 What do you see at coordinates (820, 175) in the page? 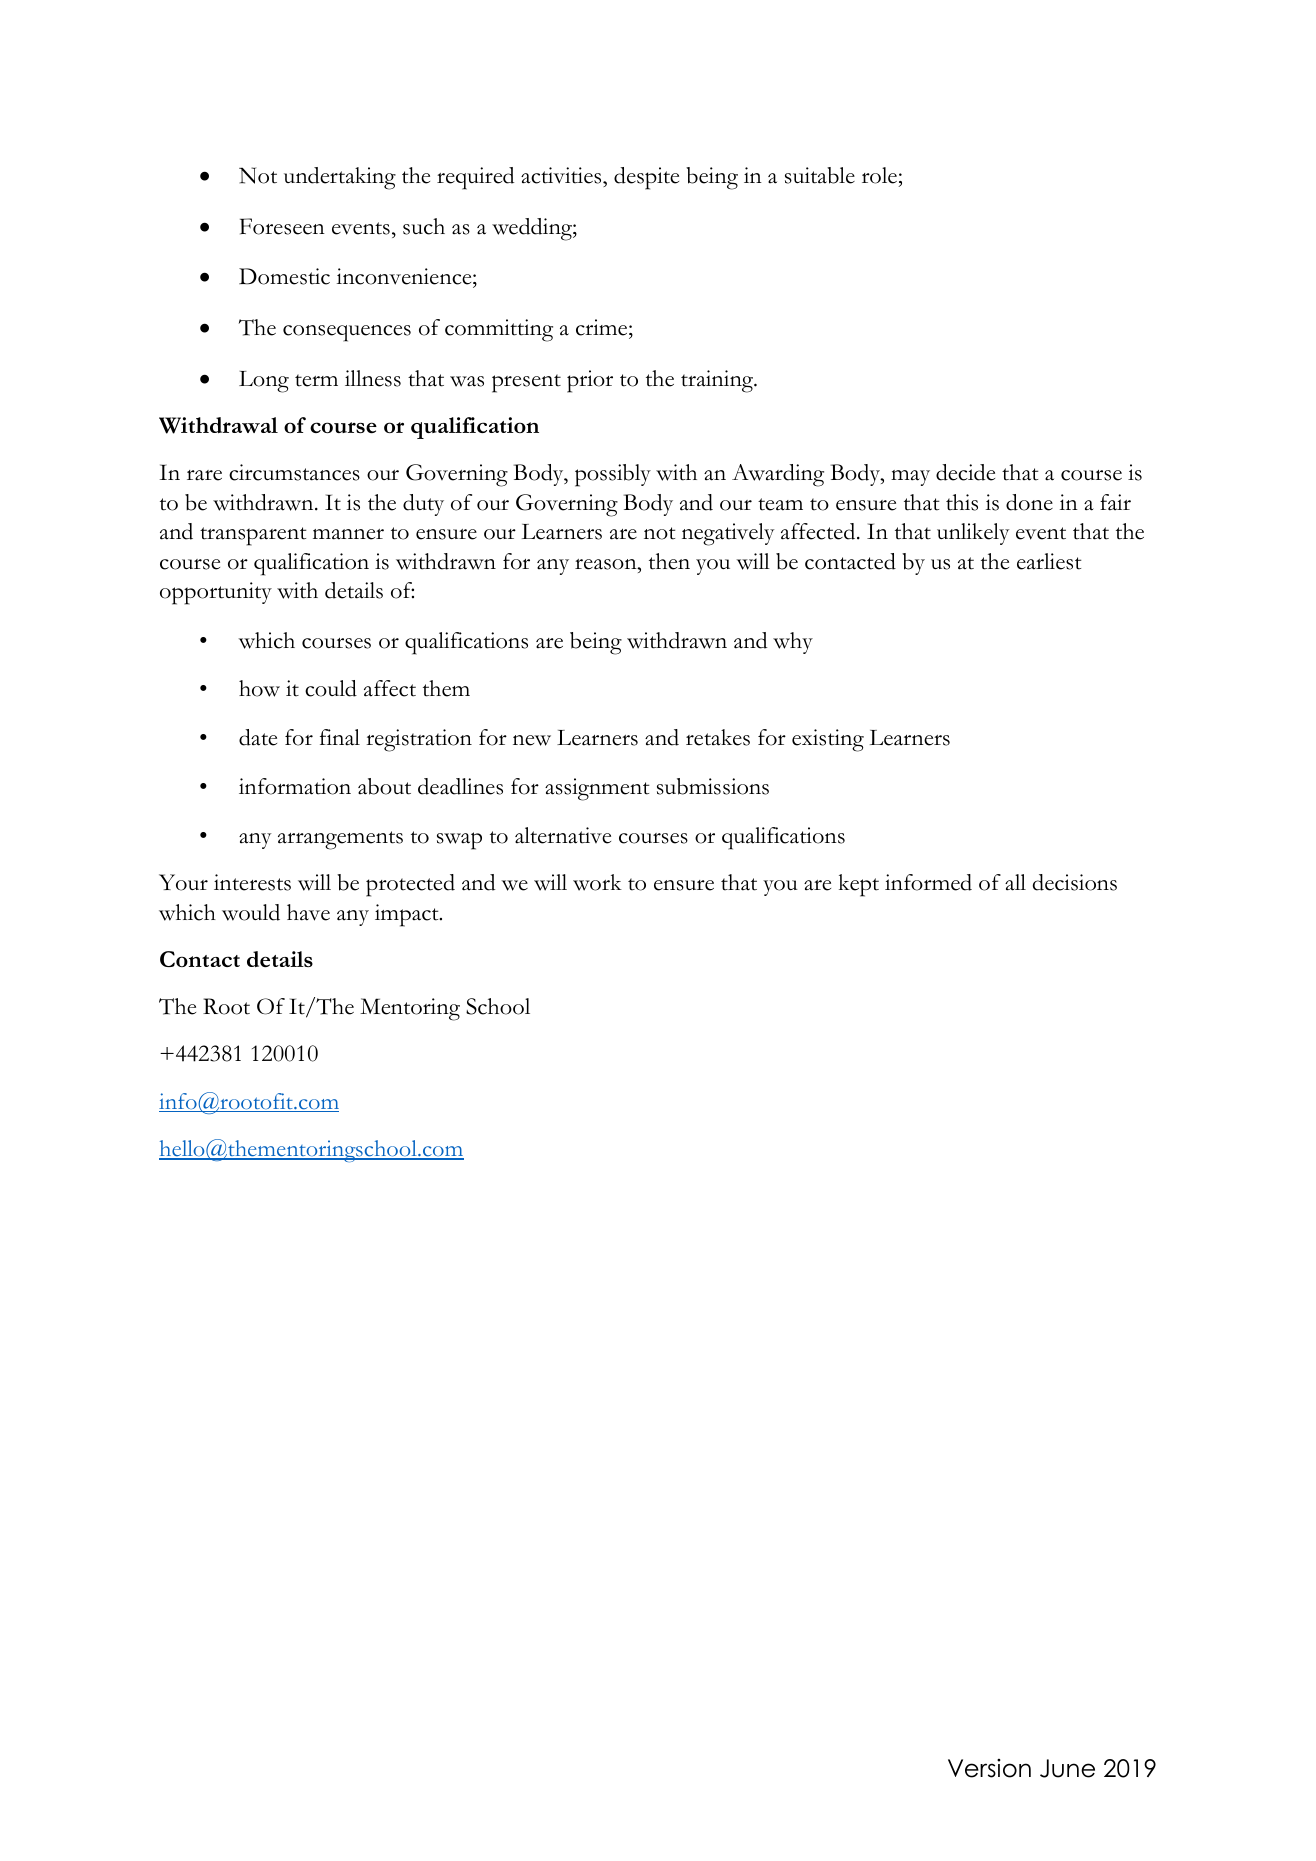
I see `suitable` at bounding box center [820, 175].
